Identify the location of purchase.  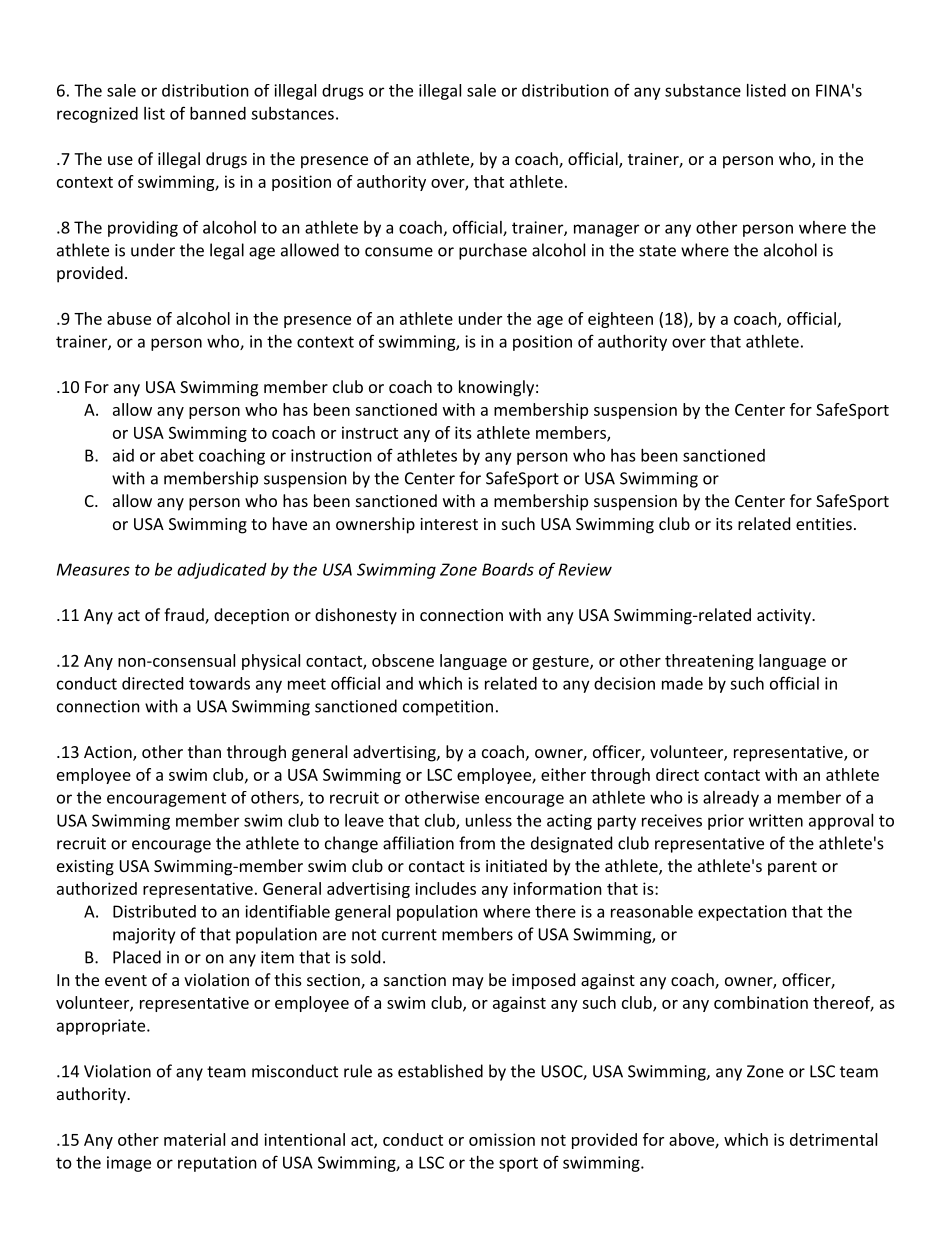
(493, 251).
